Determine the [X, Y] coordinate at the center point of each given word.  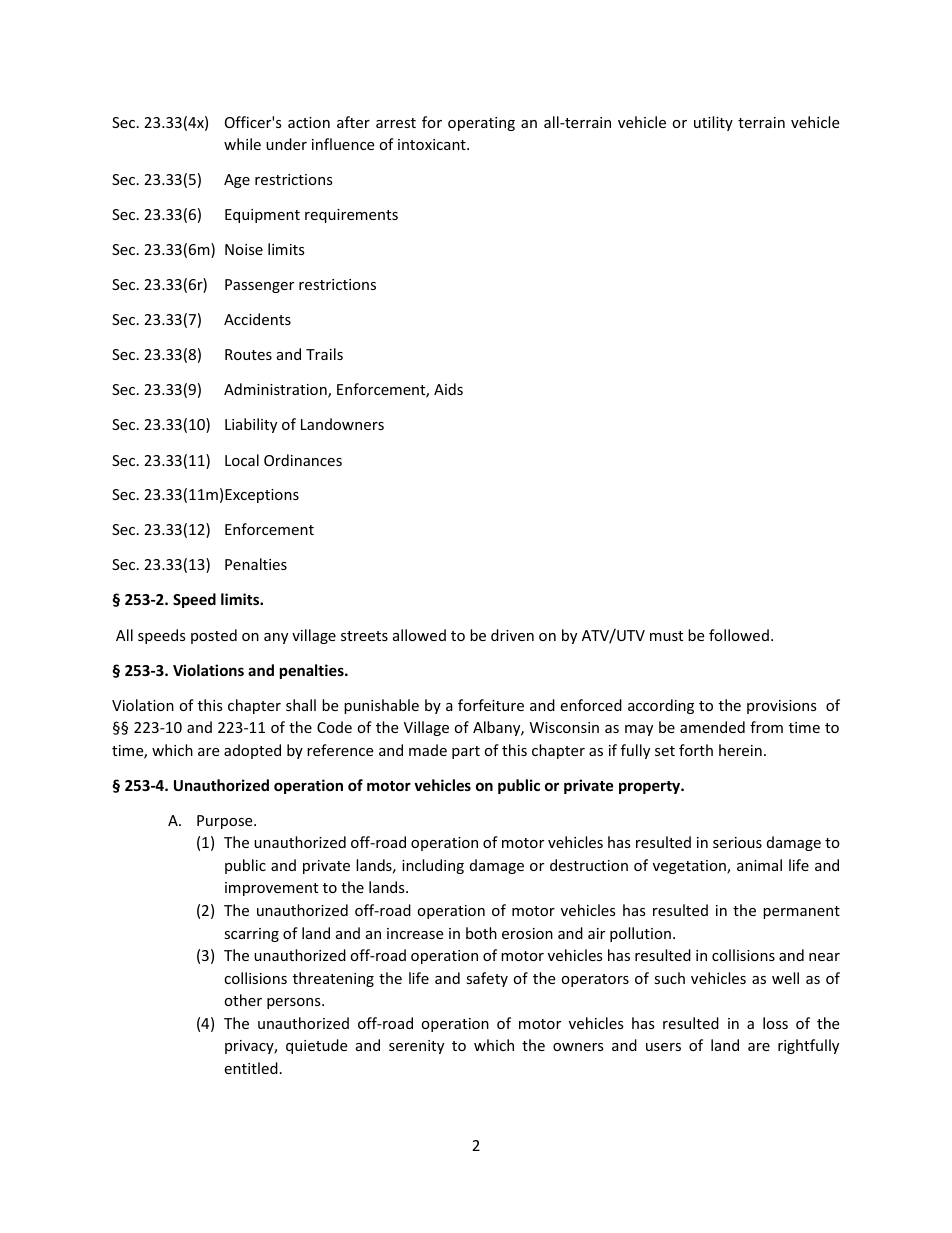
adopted [252, 751]
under [286, 144]
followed [739, 635]
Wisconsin [564, 727]
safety [487, 979]
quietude [316, 1046]
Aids [448, 389]
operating [481, 124]
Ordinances [303, 460]
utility [713, 123]
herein [740, 750]
